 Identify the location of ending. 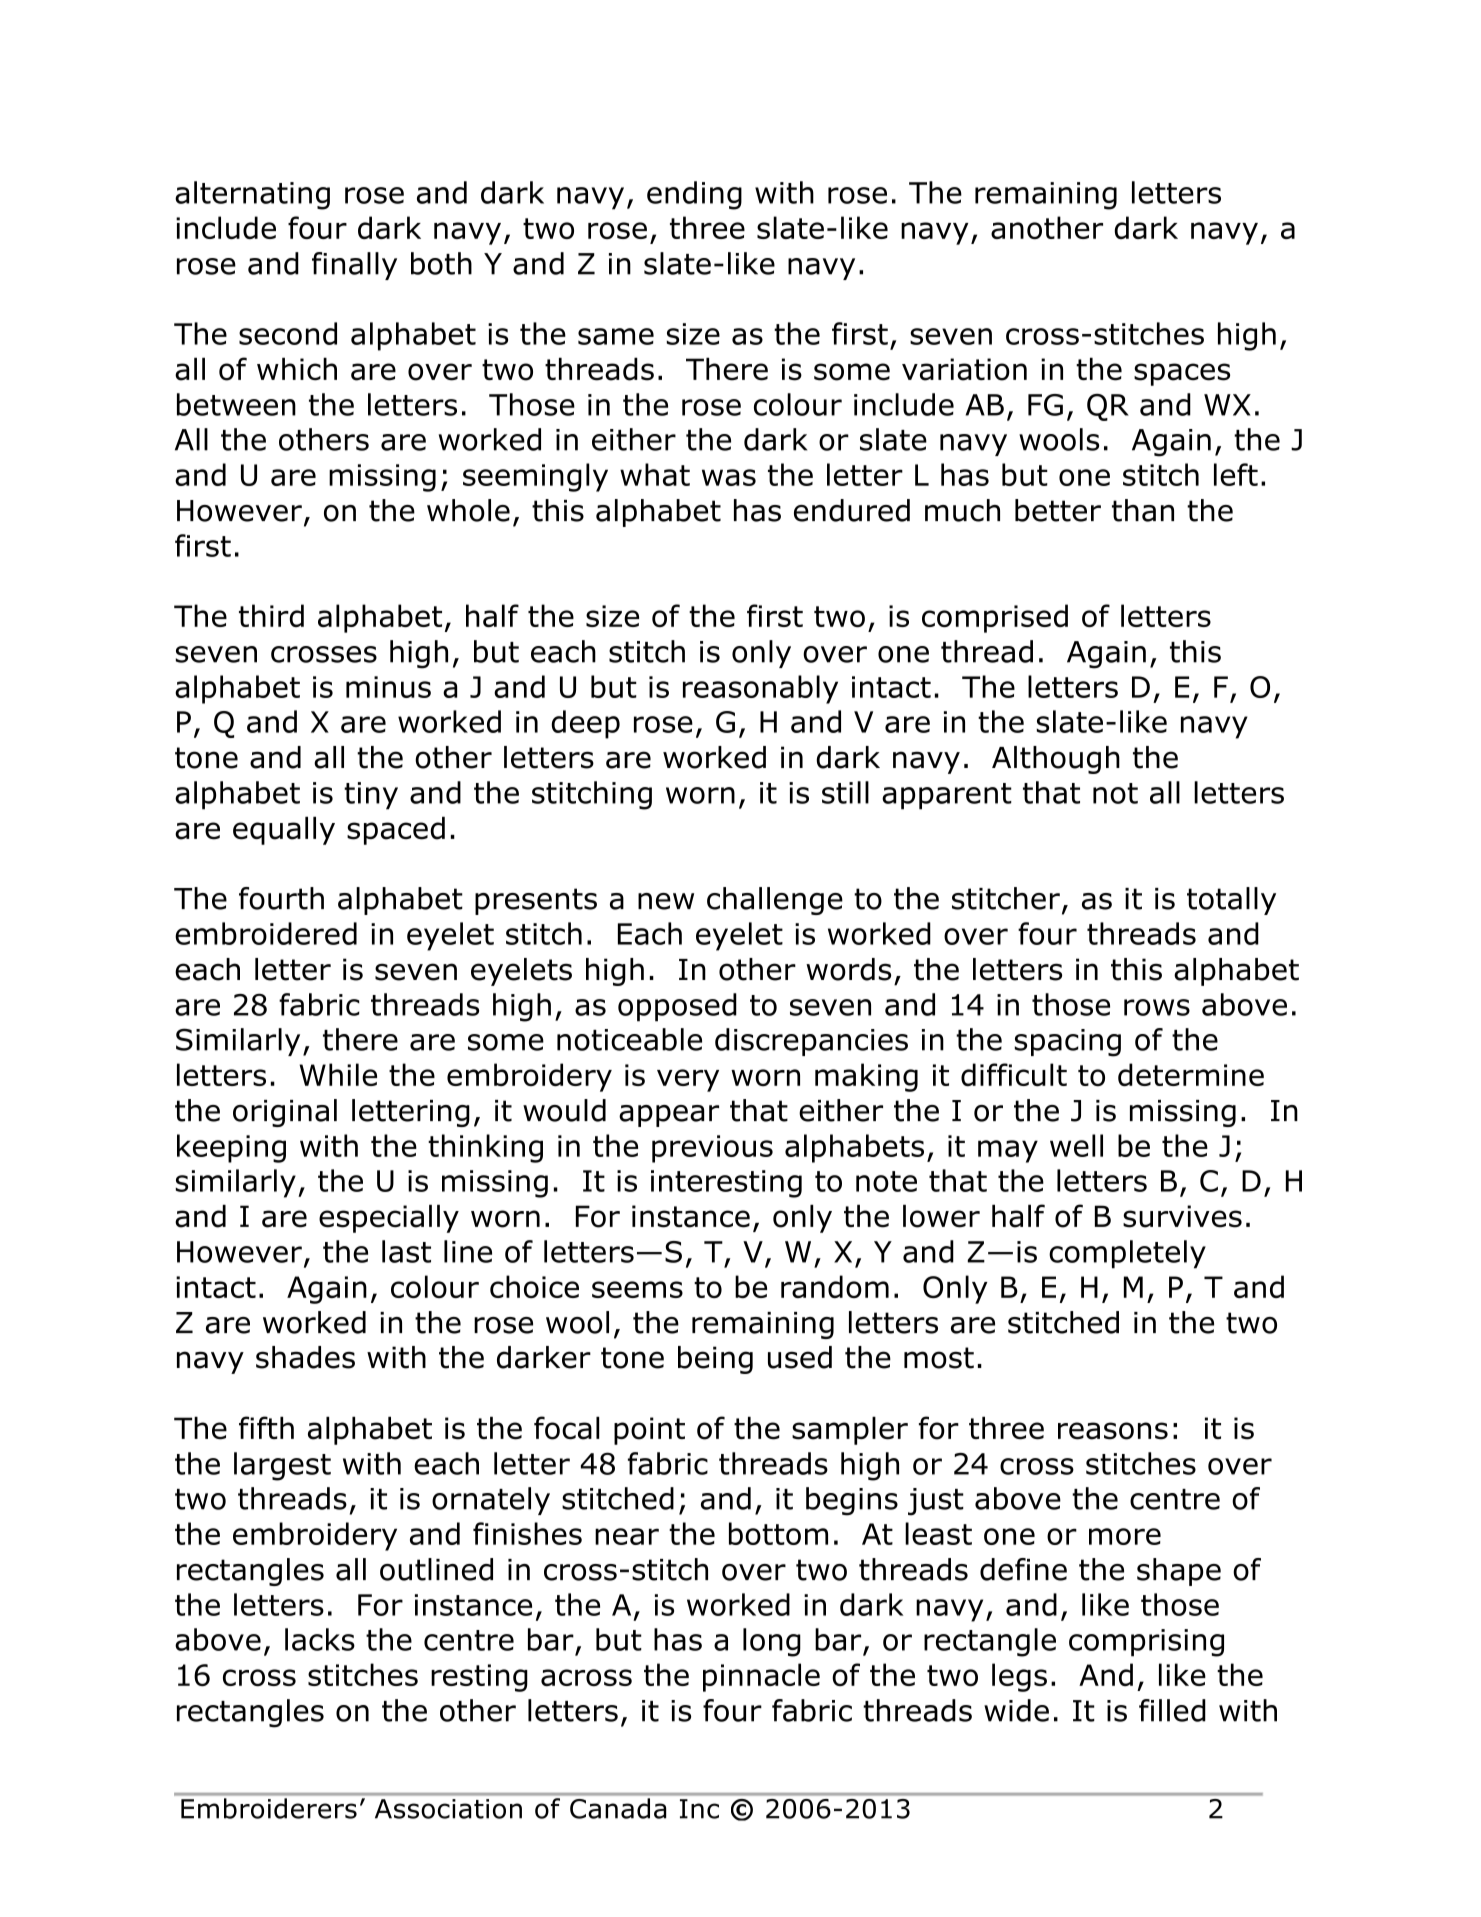
(694, 195).
